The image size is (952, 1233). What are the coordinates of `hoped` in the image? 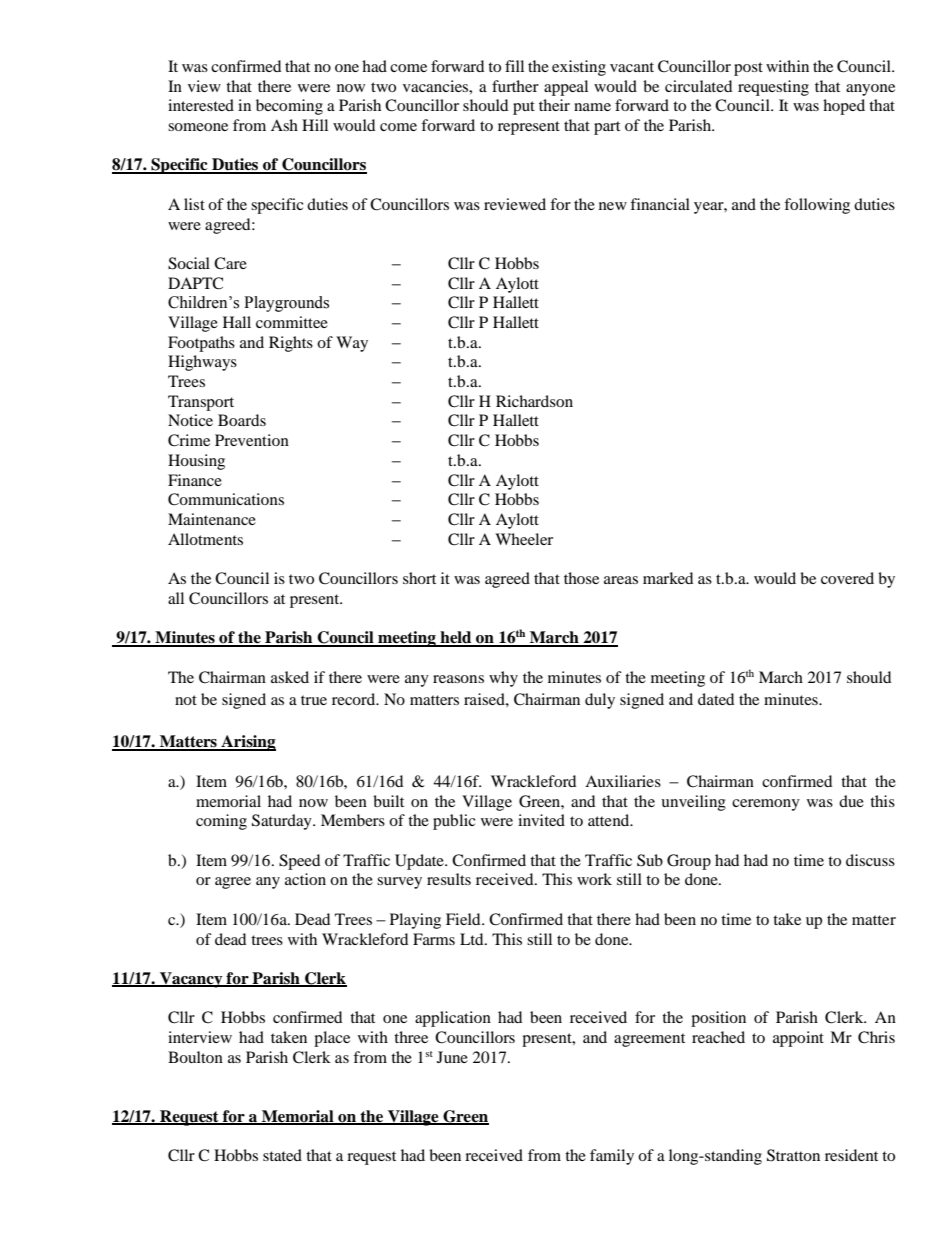 It's located at (844, 107).
